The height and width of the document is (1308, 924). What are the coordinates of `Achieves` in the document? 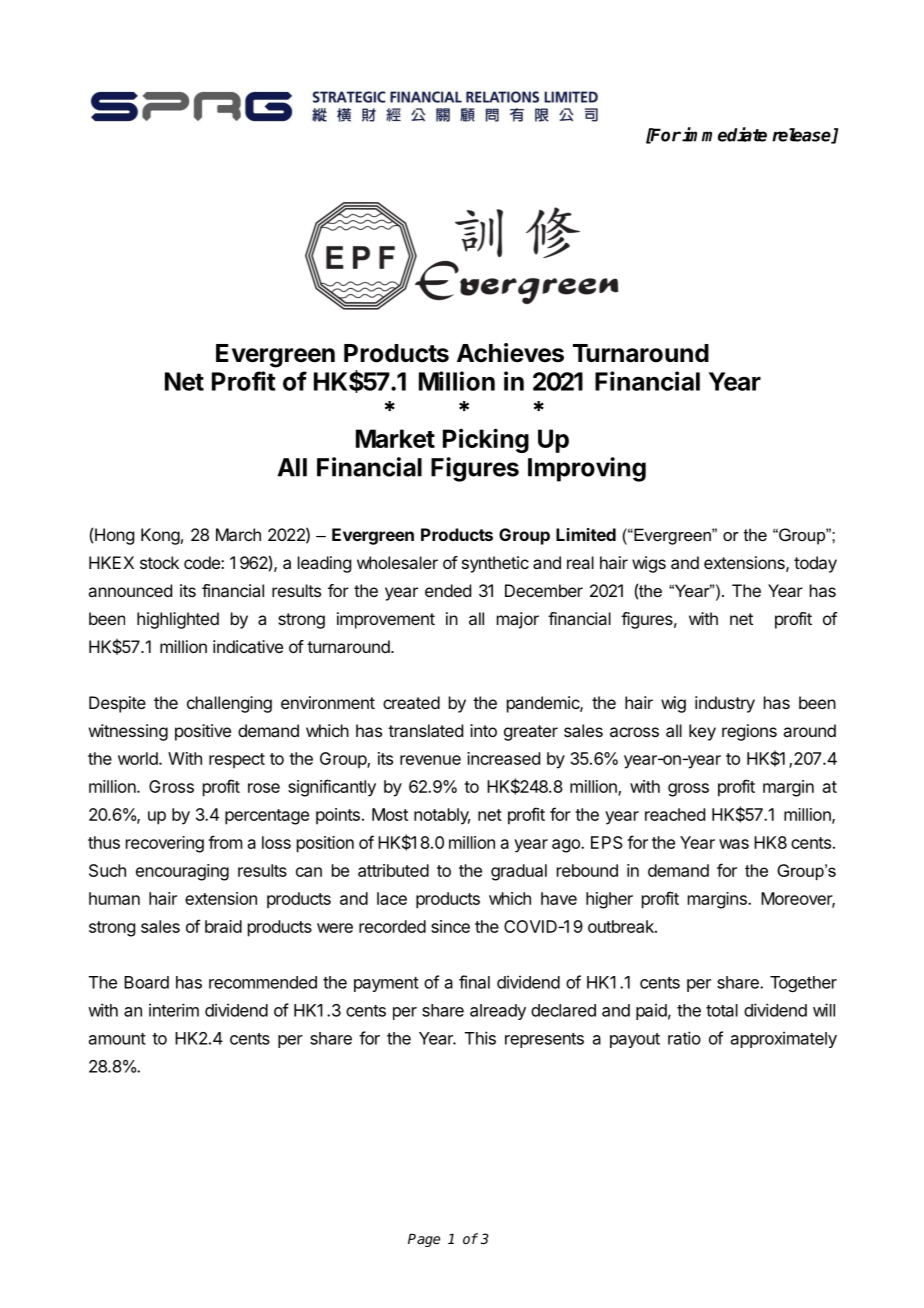 It's located at (510, 353).
